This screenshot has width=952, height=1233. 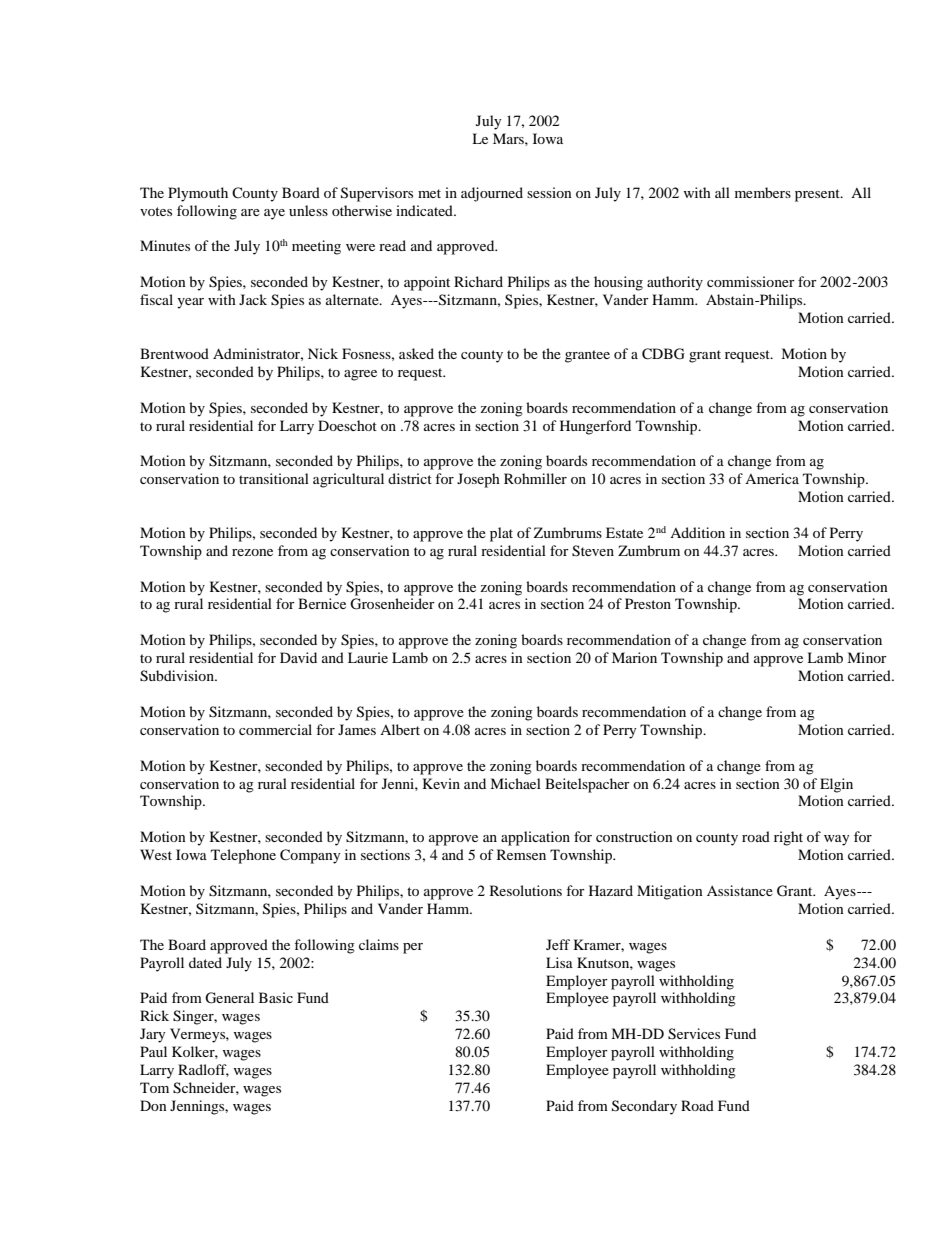 What do you see at coordinates (416, 353) in the screenshot?
I see `asked` at bounding box center [416, 353].
